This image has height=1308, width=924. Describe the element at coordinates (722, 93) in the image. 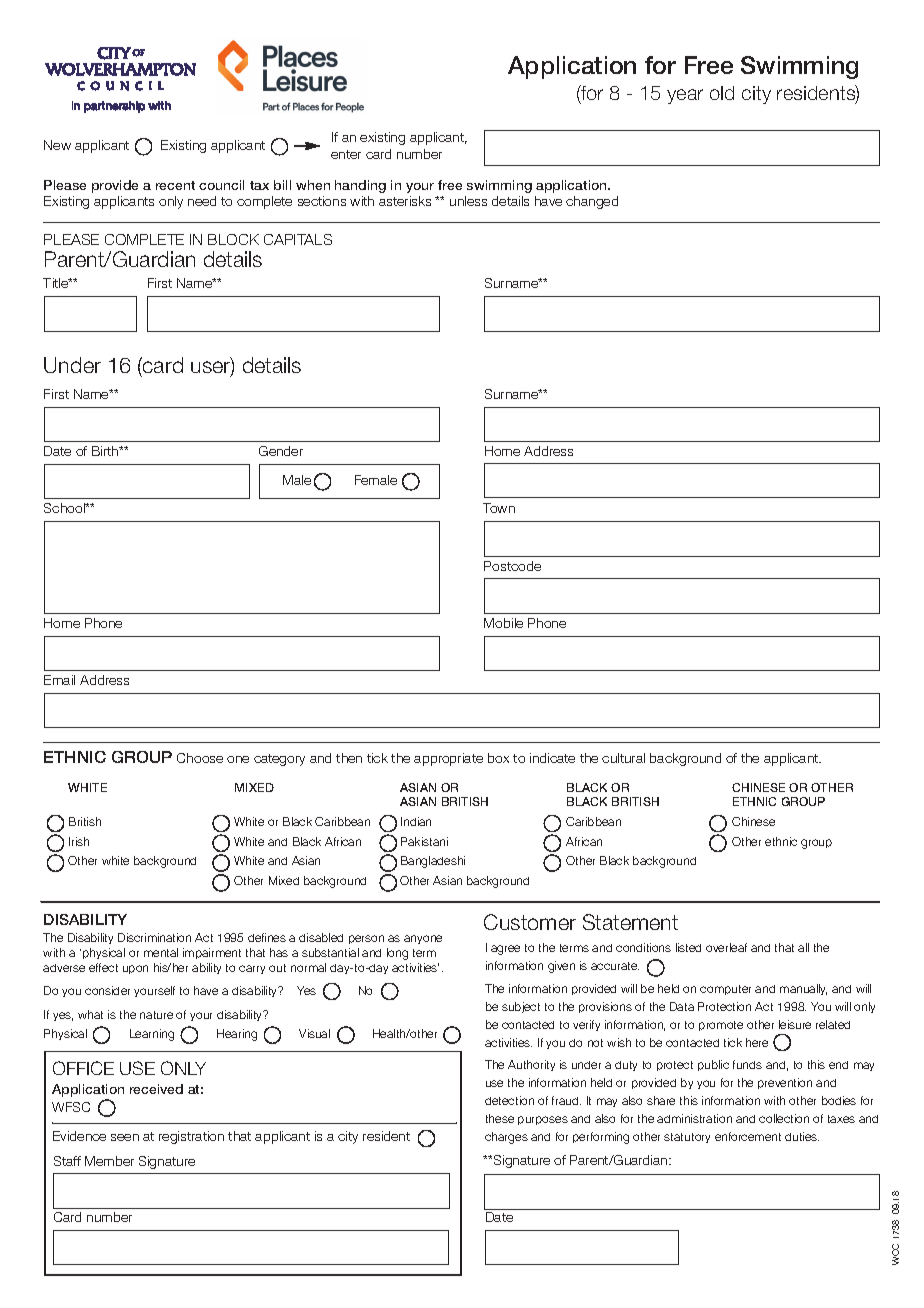

I see `old` at that location.
